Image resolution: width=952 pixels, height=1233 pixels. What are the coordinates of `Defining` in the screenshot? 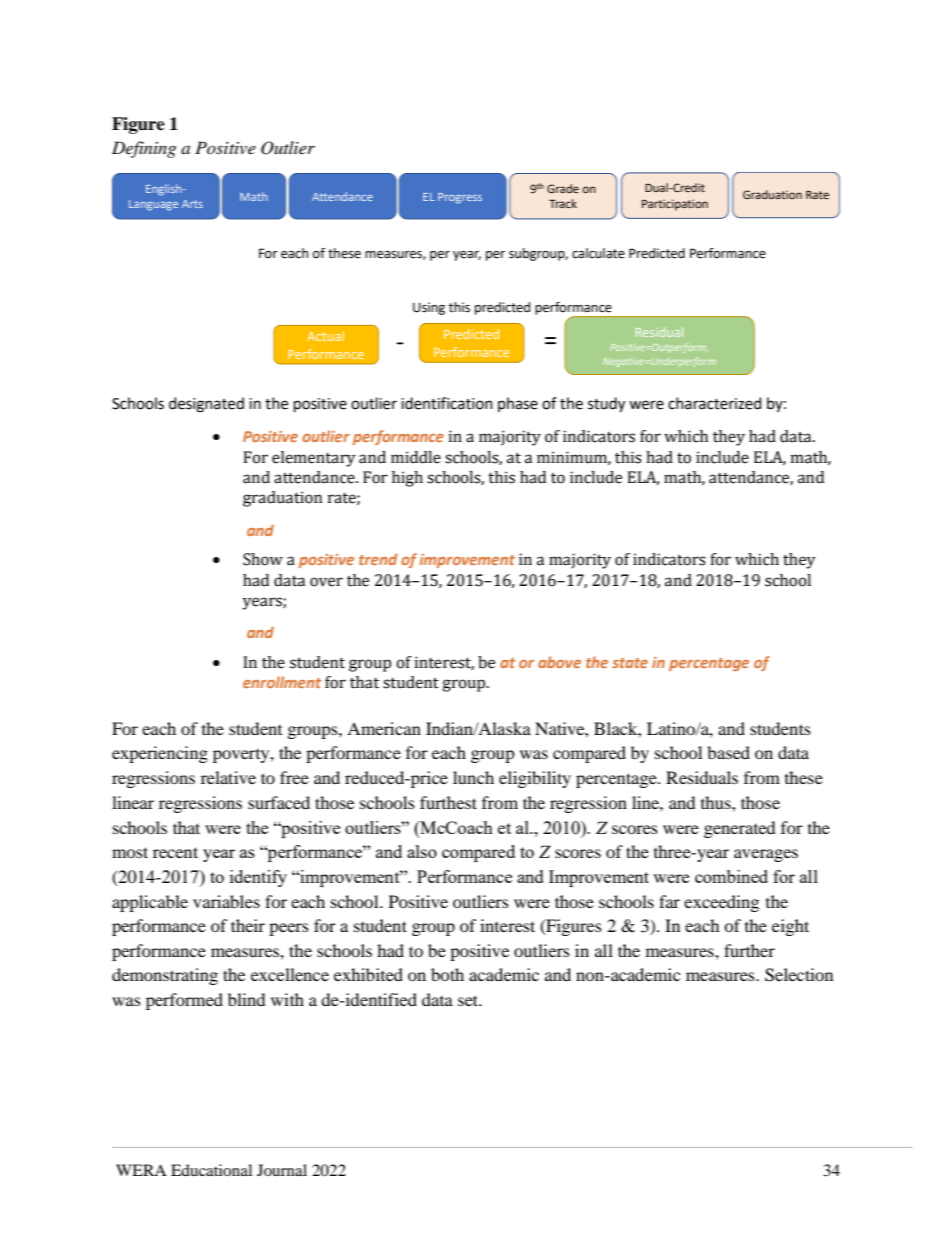 It's located at (144, 149).
